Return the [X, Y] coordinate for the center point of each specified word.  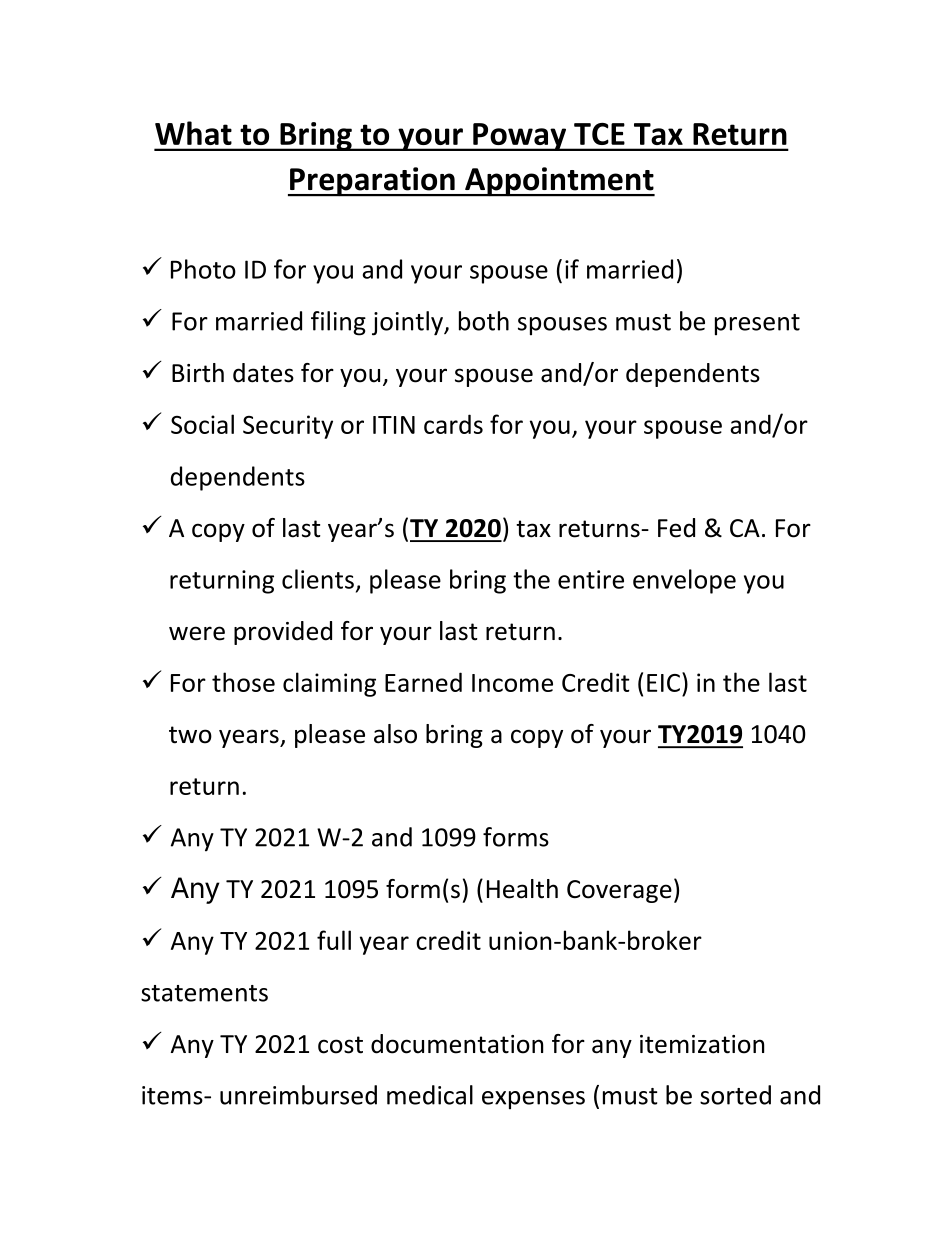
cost [340, 1045]
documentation [457, 1044]
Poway [519, 137]
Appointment [559, 182]
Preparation [372, 182]
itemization [702, 1044]
